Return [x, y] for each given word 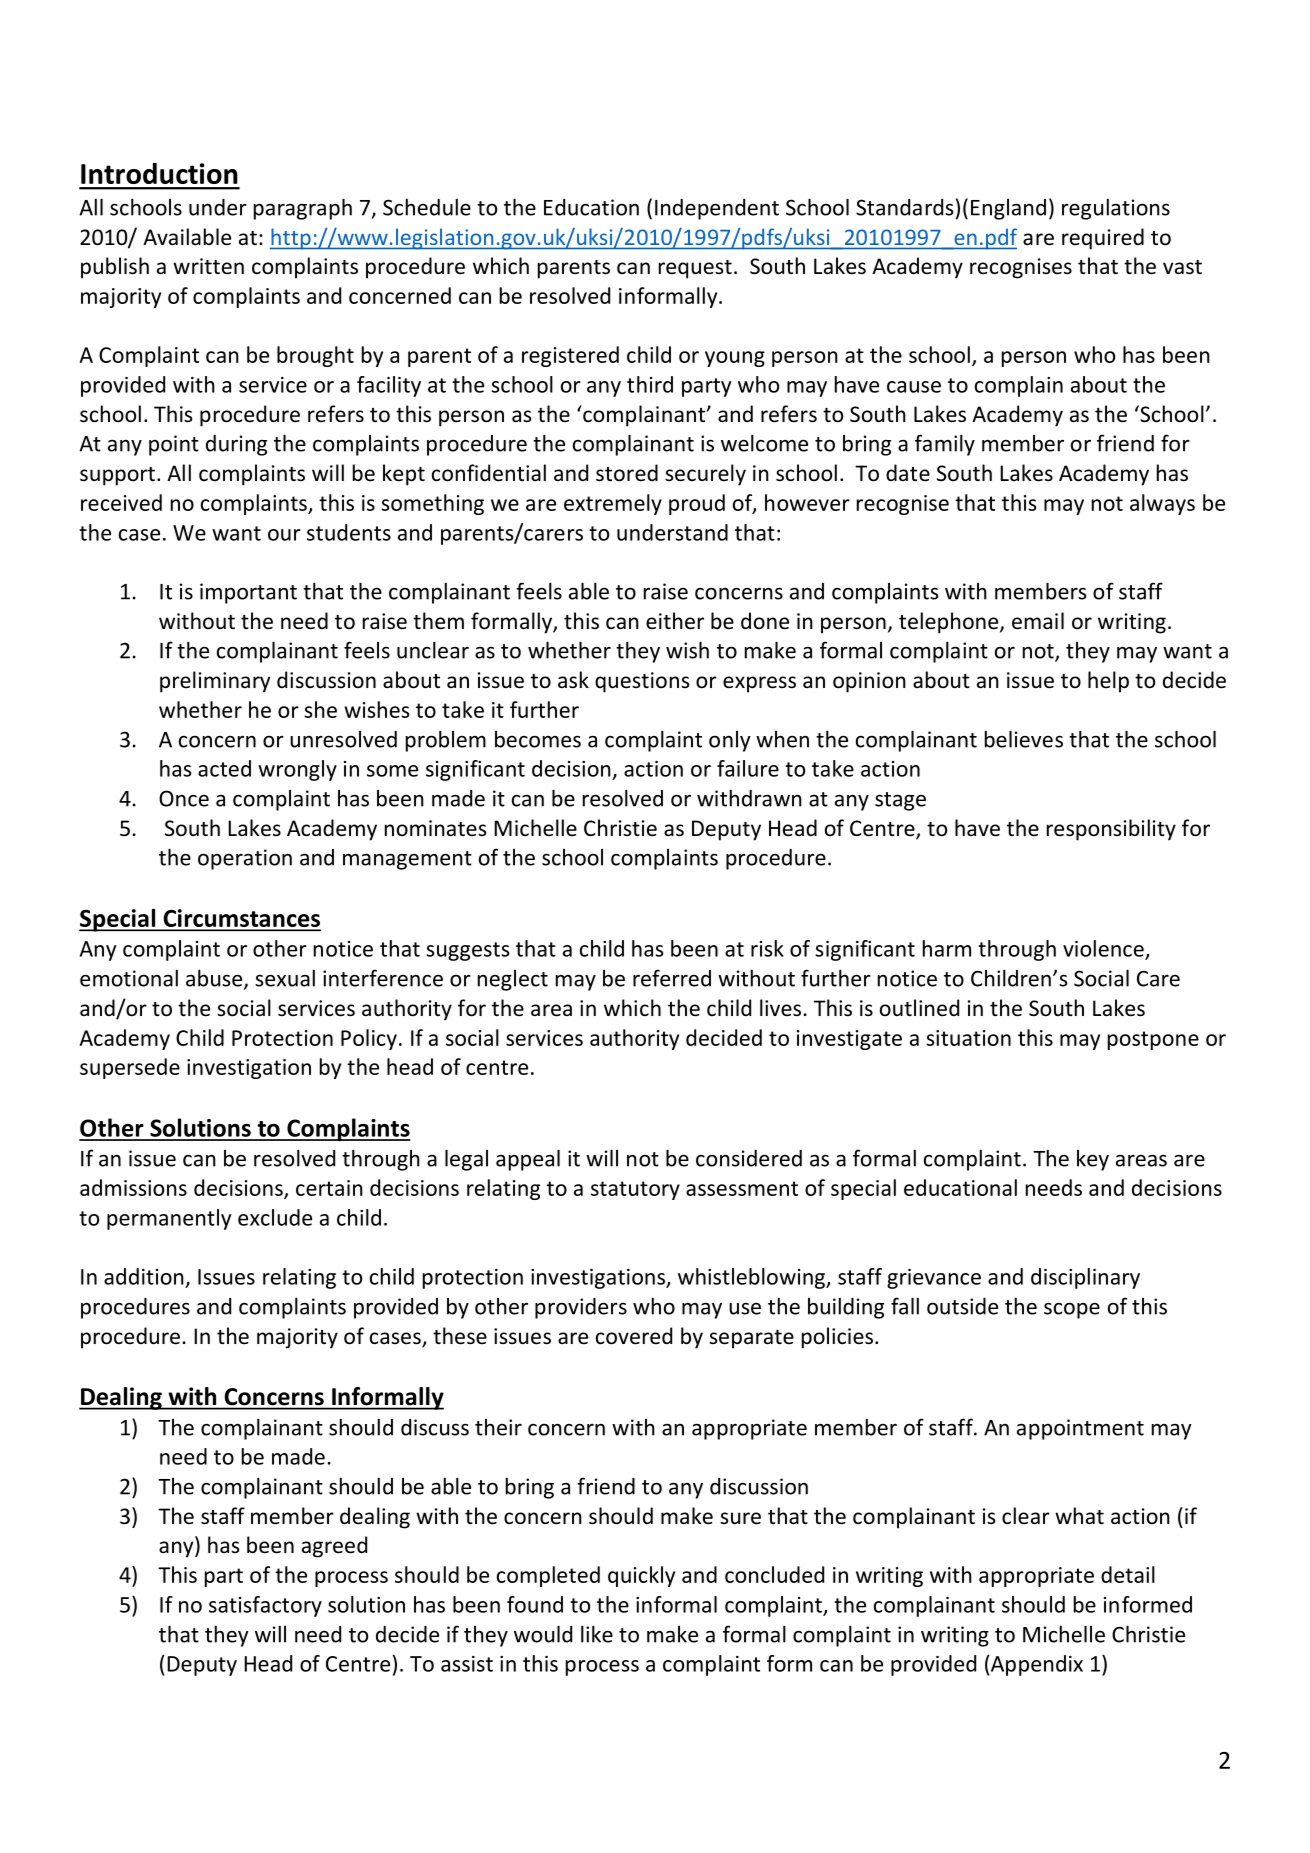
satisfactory [265, 1606]
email [1038, 621]
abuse [215, 979]
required [1103, 239]
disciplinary [1085, 1278]
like [597, 1634]
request [695, 269]
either [675, 621]
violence [1103, 948]
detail [1128, 1574]
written [208, 266]
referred [672, 978]
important [248, 593]
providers [581, 1308]
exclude [275, 1217]
